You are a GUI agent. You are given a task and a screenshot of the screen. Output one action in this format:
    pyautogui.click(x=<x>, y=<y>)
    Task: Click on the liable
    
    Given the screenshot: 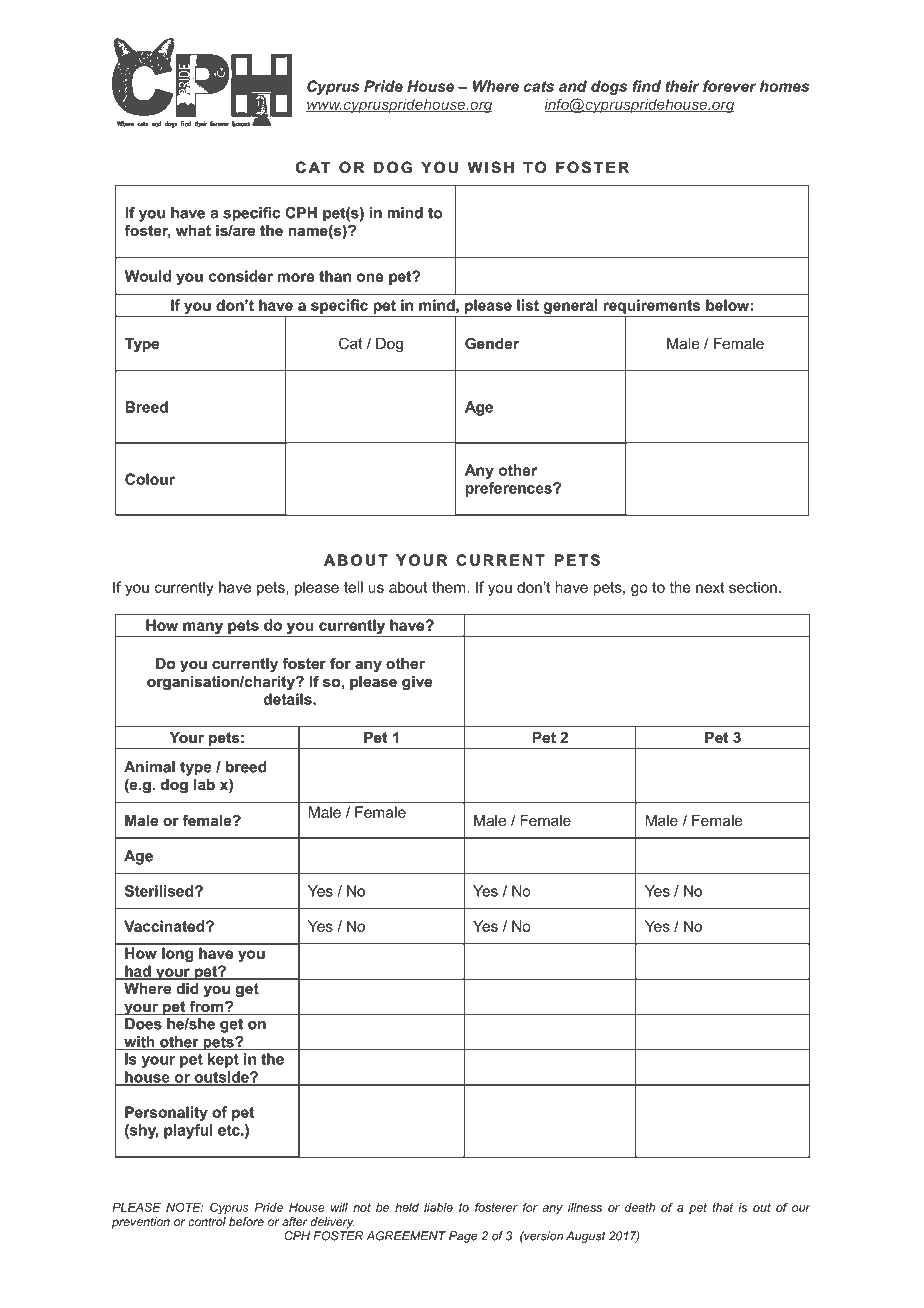 What is the action you would take?
    pyautogui.click(x=438, y=1207)
